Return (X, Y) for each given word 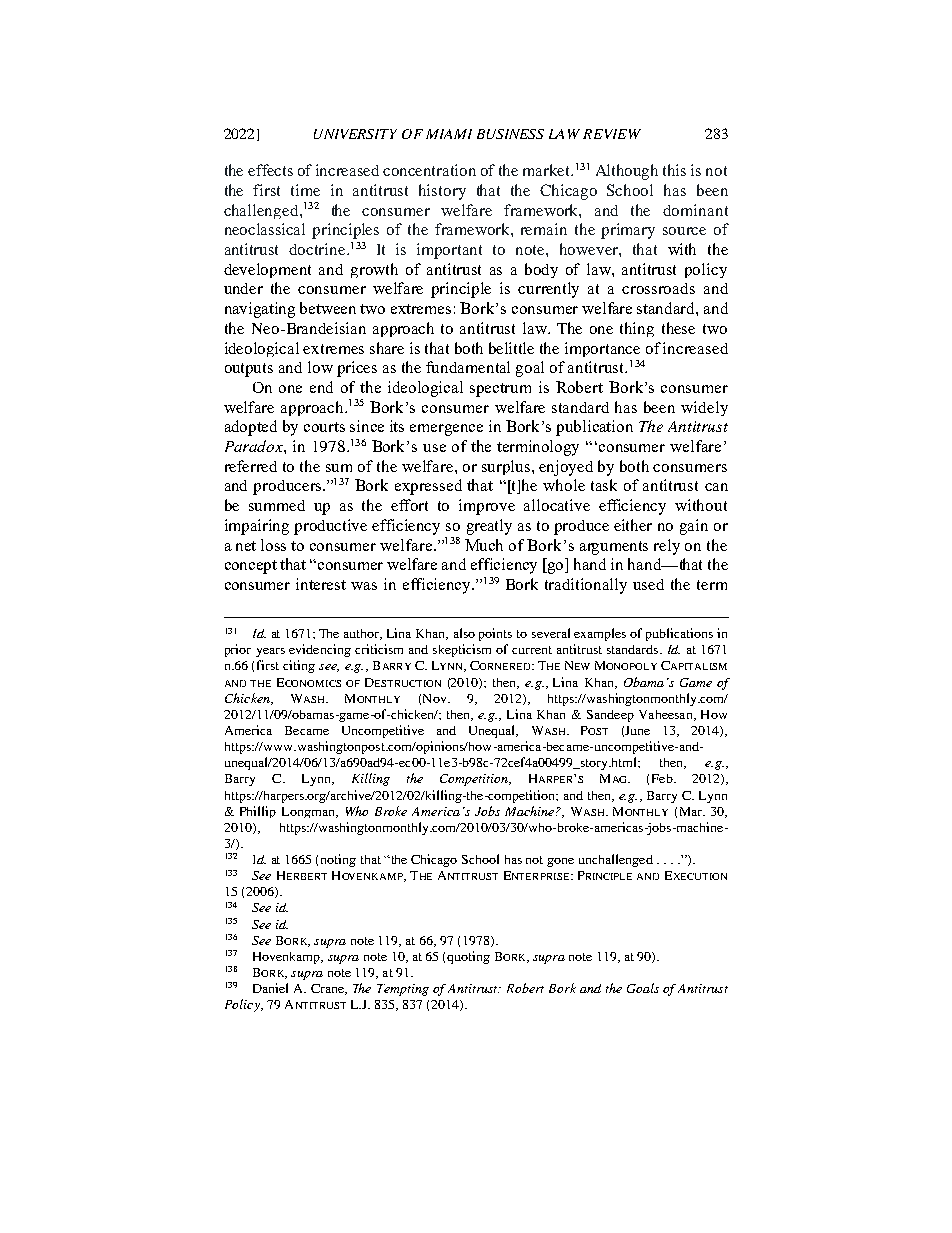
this (674, 170)
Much (484, 545)
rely (667, 547)
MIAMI (449, 134)
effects (270, 170)
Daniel (270, 988)
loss (273, 545)
